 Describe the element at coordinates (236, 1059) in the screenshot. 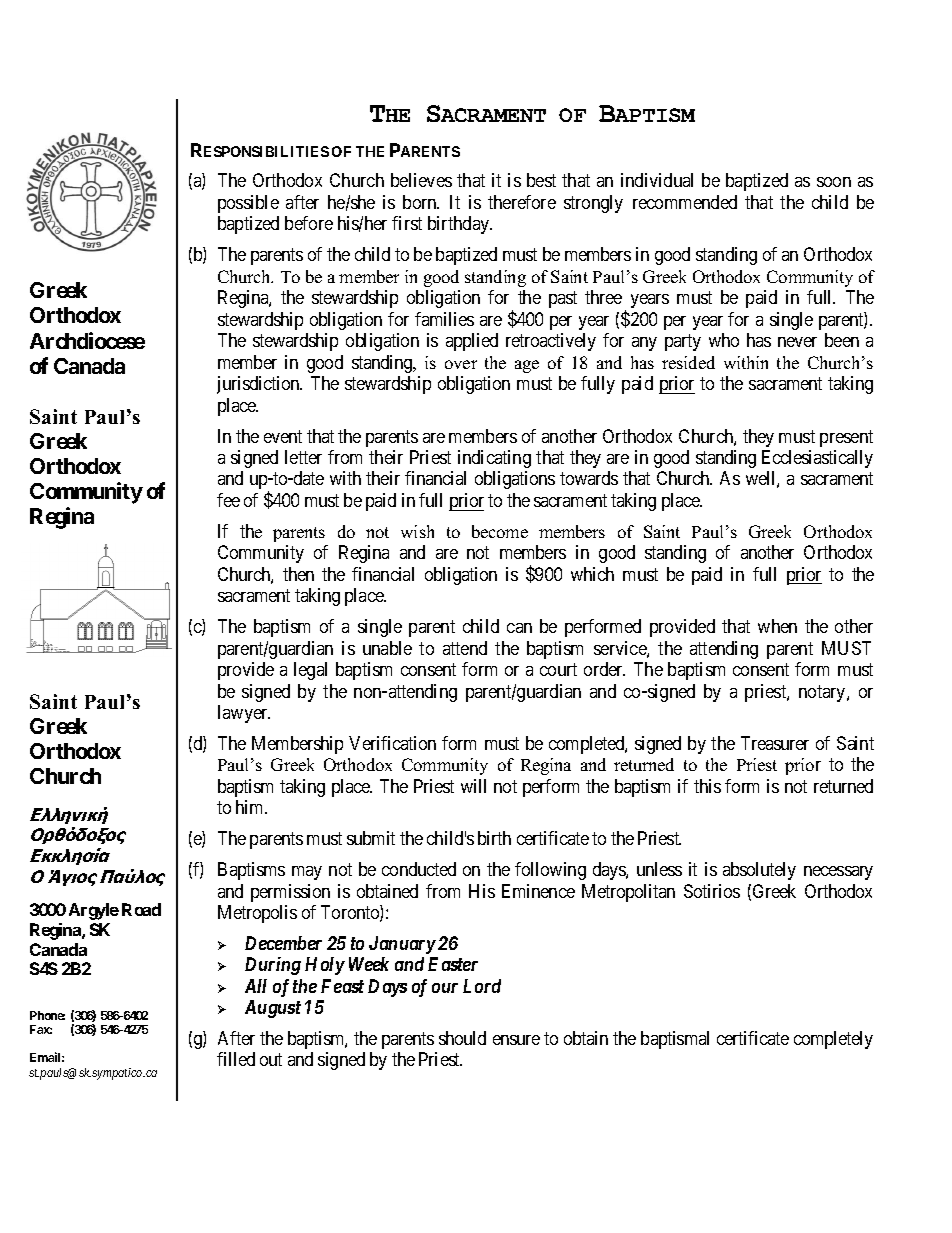

I see `filled` at that location.
